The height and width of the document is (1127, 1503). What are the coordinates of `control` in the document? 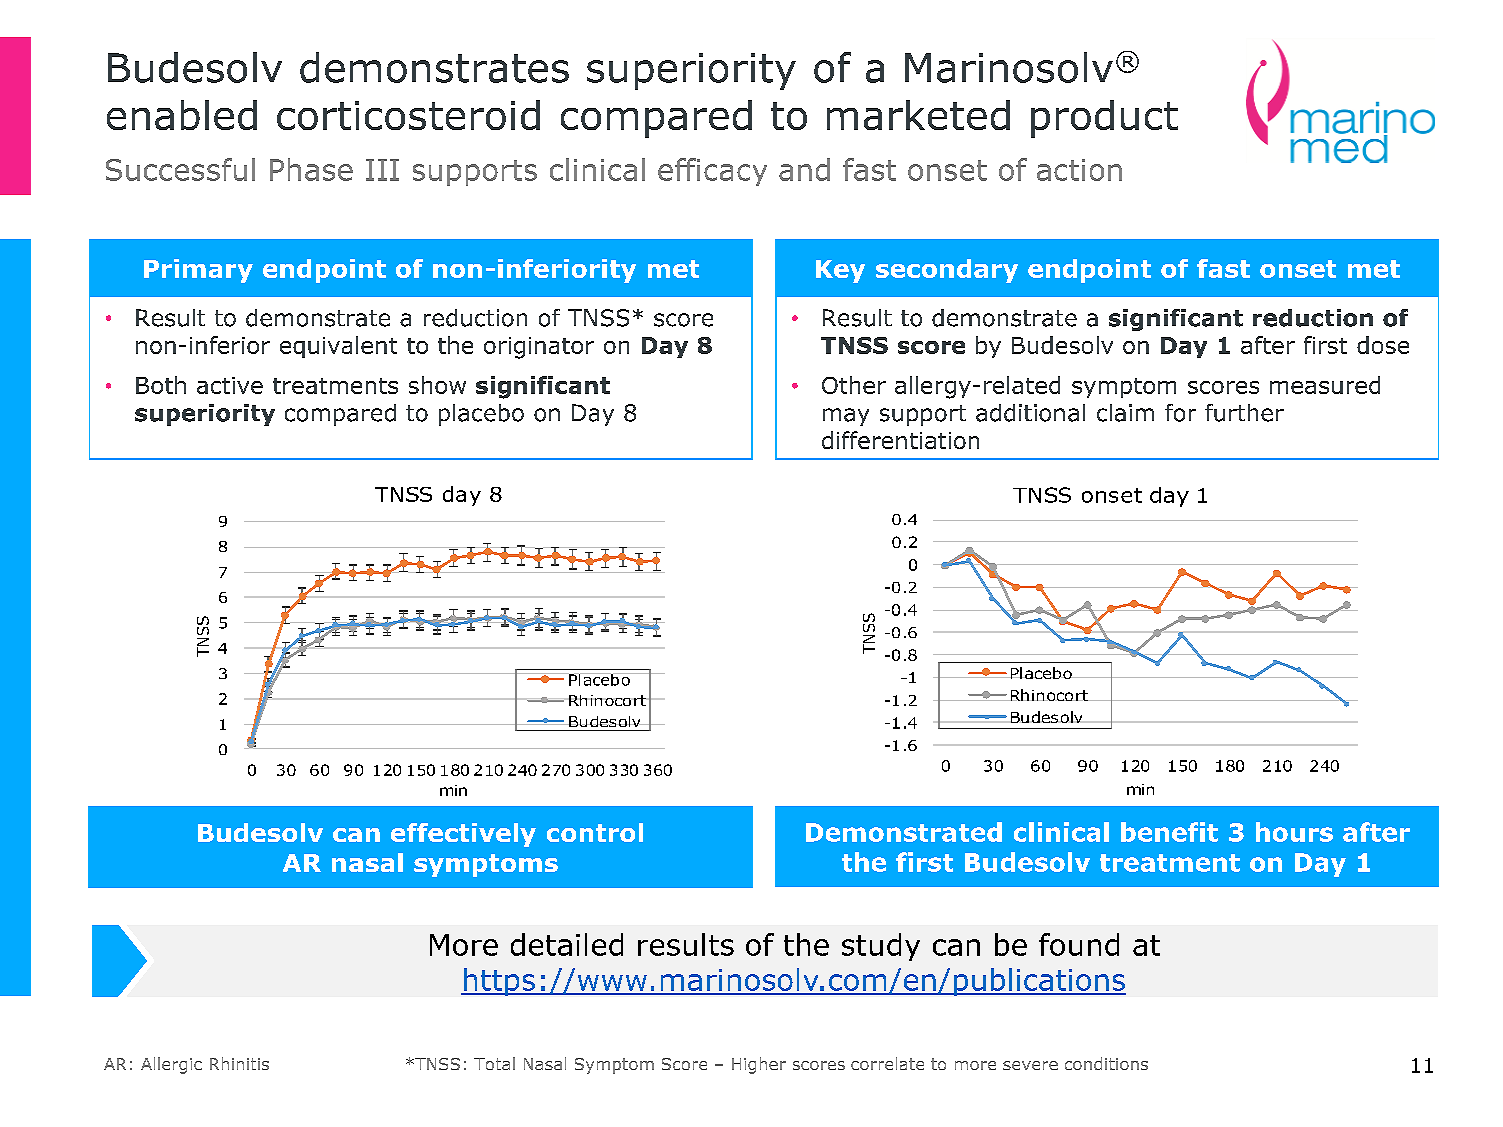 It's located at (595, 832).
